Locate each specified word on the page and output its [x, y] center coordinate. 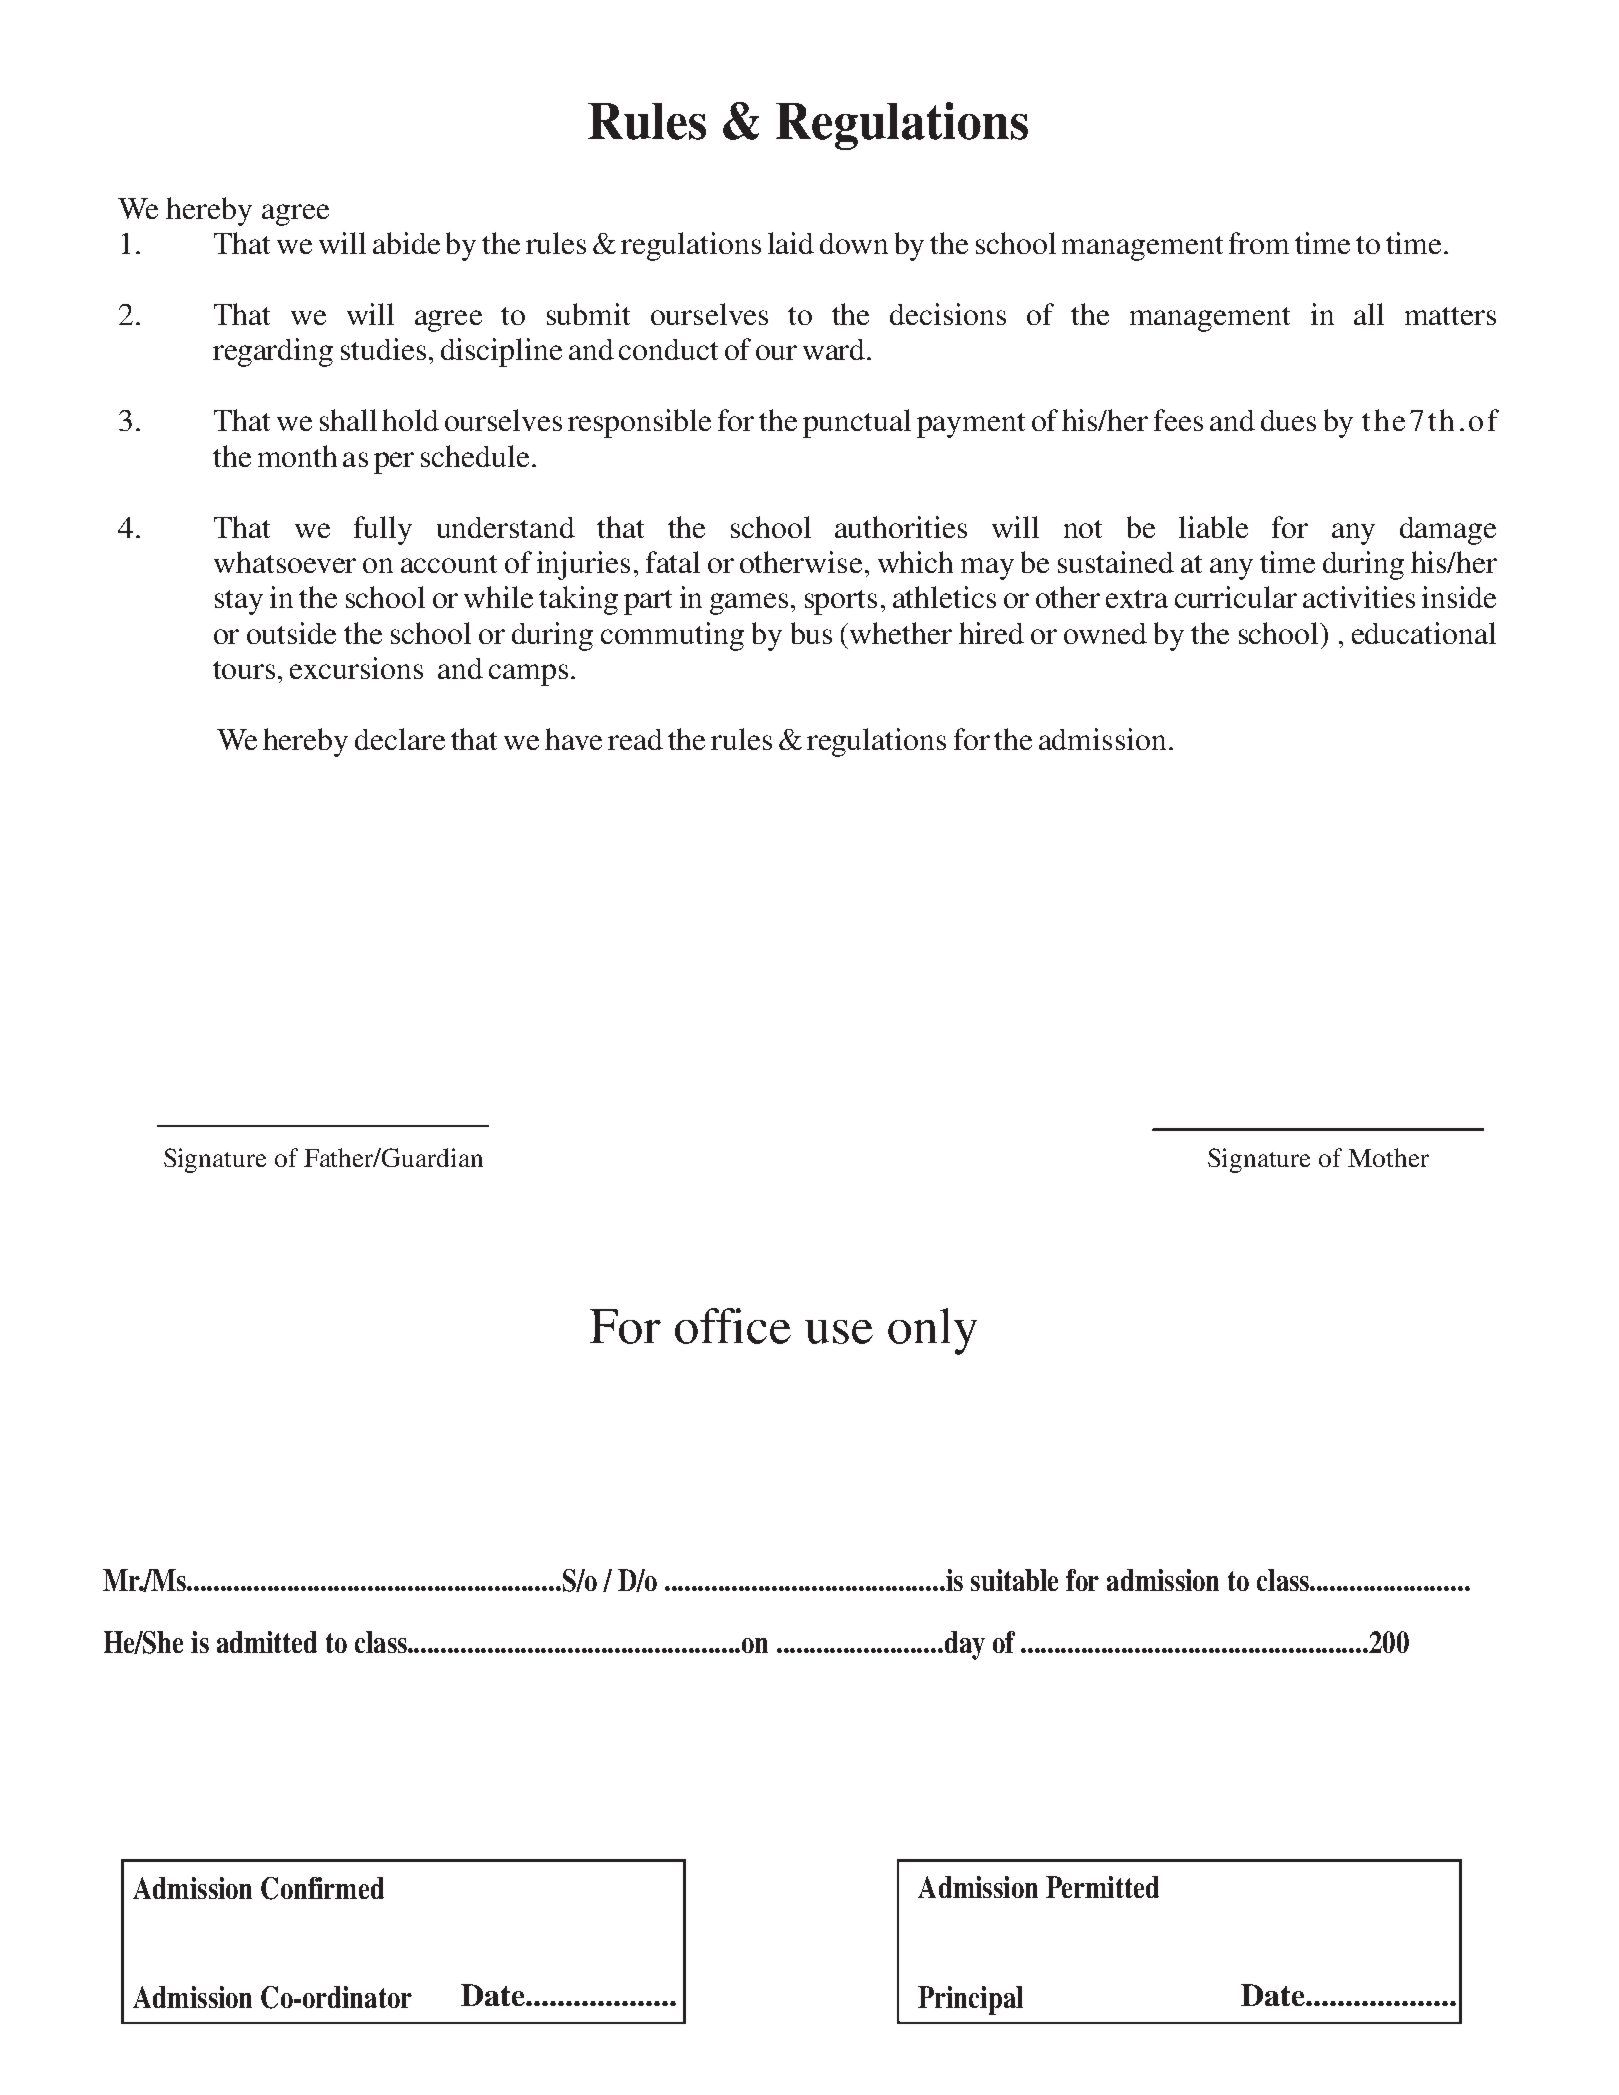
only [932, 1331]
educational [1424, 633]
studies [383, 349]
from [1259, 243]
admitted [267, 1642]
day [963, 1645]
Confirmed [322, 1888]
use [839, 1332]
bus [811, 633]
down [854, 243]
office [733, 1326]
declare [400, 739]
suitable [1014, 1580]
